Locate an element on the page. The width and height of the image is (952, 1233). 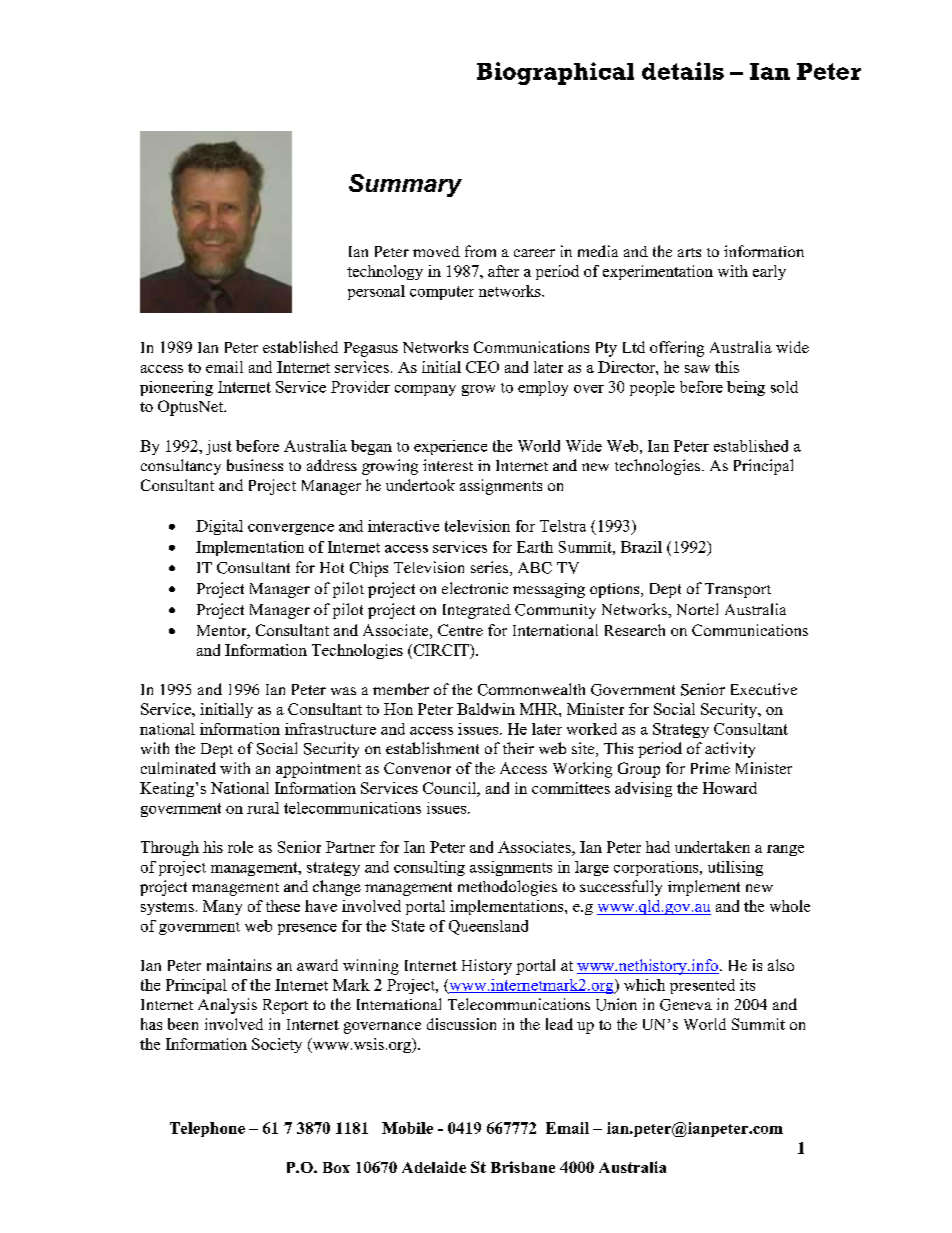
saw is located at coordinates (697, 369).
